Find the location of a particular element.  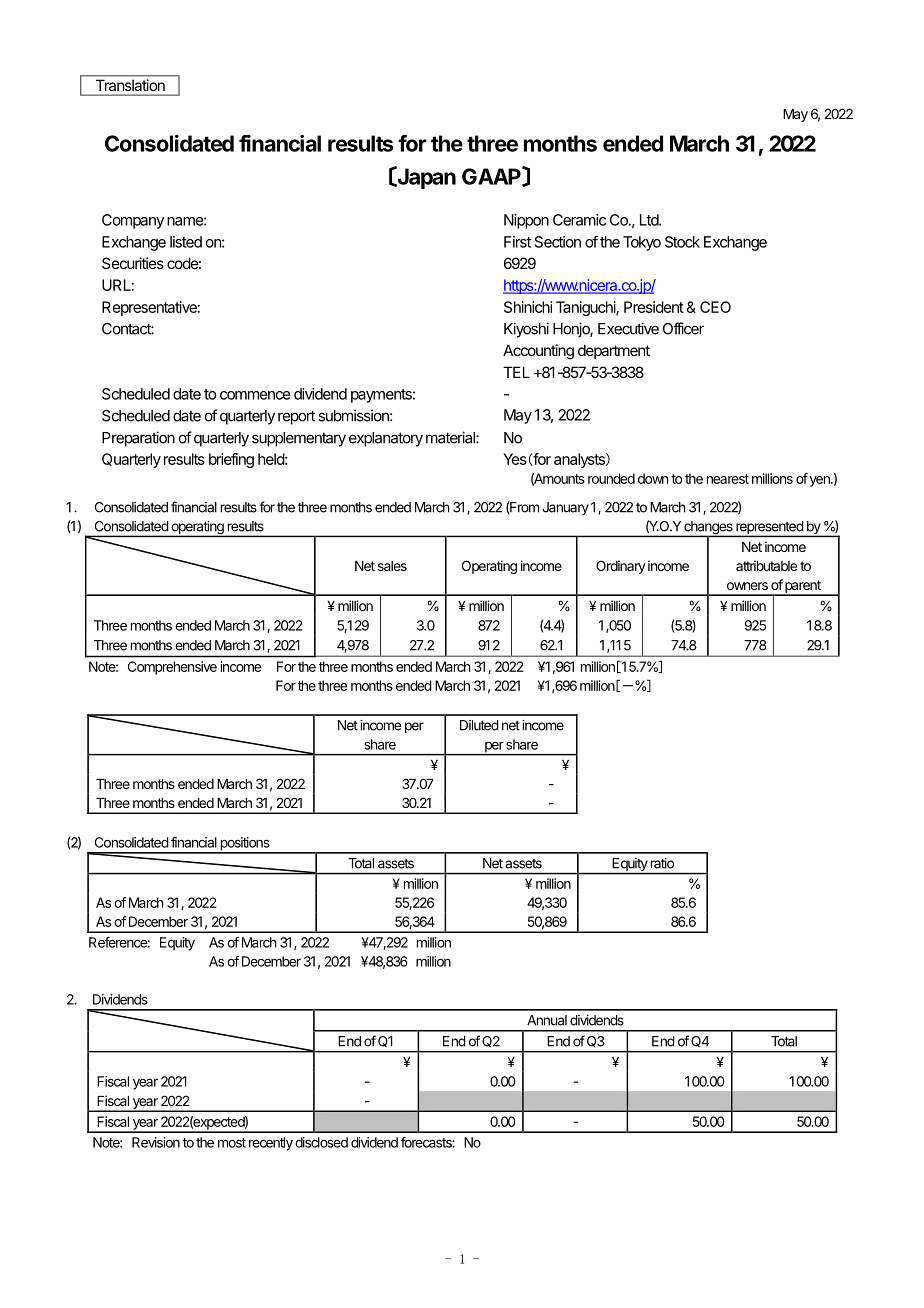

Annual is located at coordinates (547, 1020).
